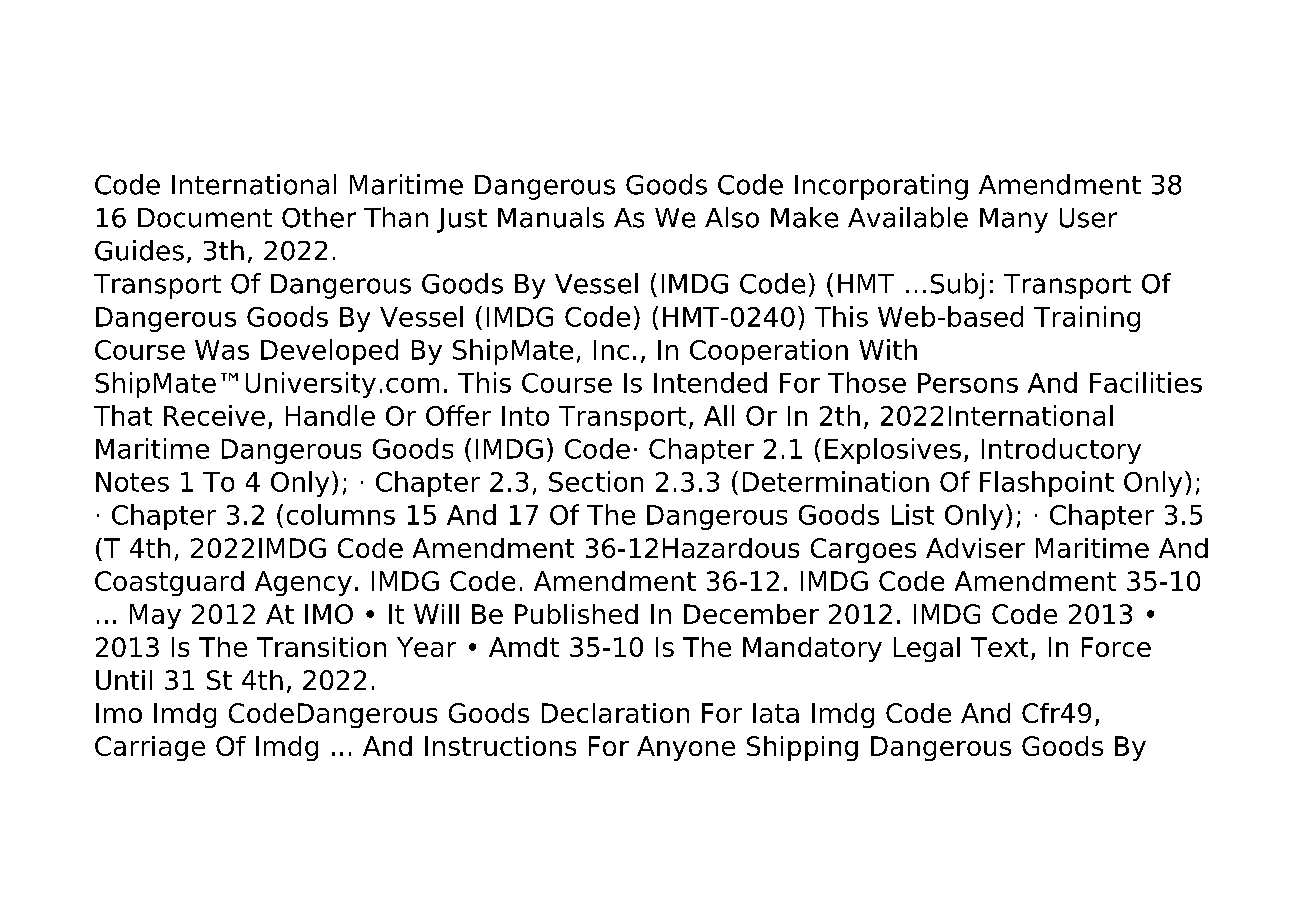  What do you see at coordinates (999, 647) in the screenshot?
I see `Text` at bounding box center [999, 647].
